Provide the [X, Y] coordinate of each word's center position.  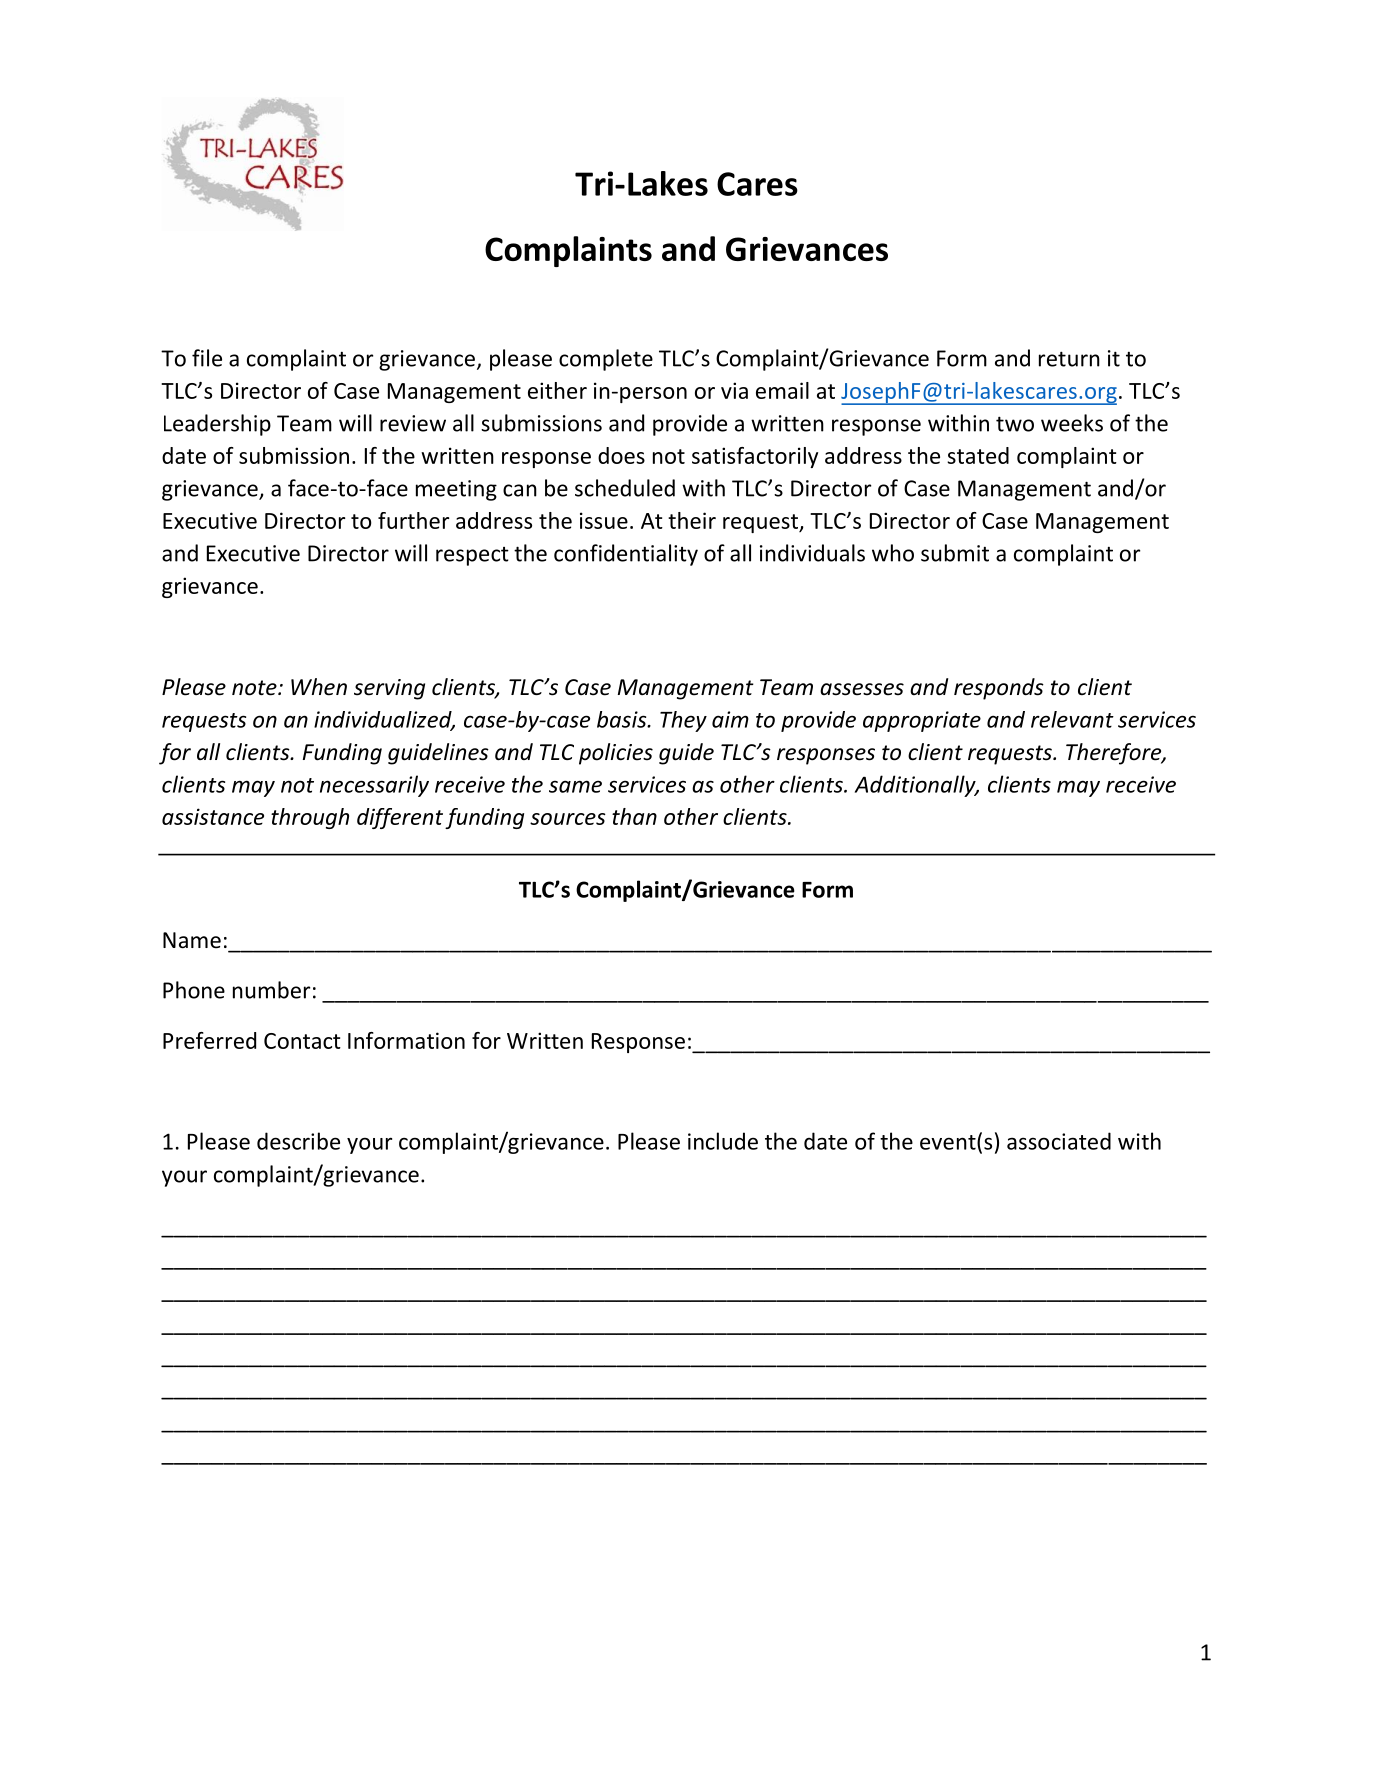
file [207, 358]
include [723, 1141]
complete [606, 360]
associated [1059, 1141]
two [1015, 424]
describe [298, 1141]
